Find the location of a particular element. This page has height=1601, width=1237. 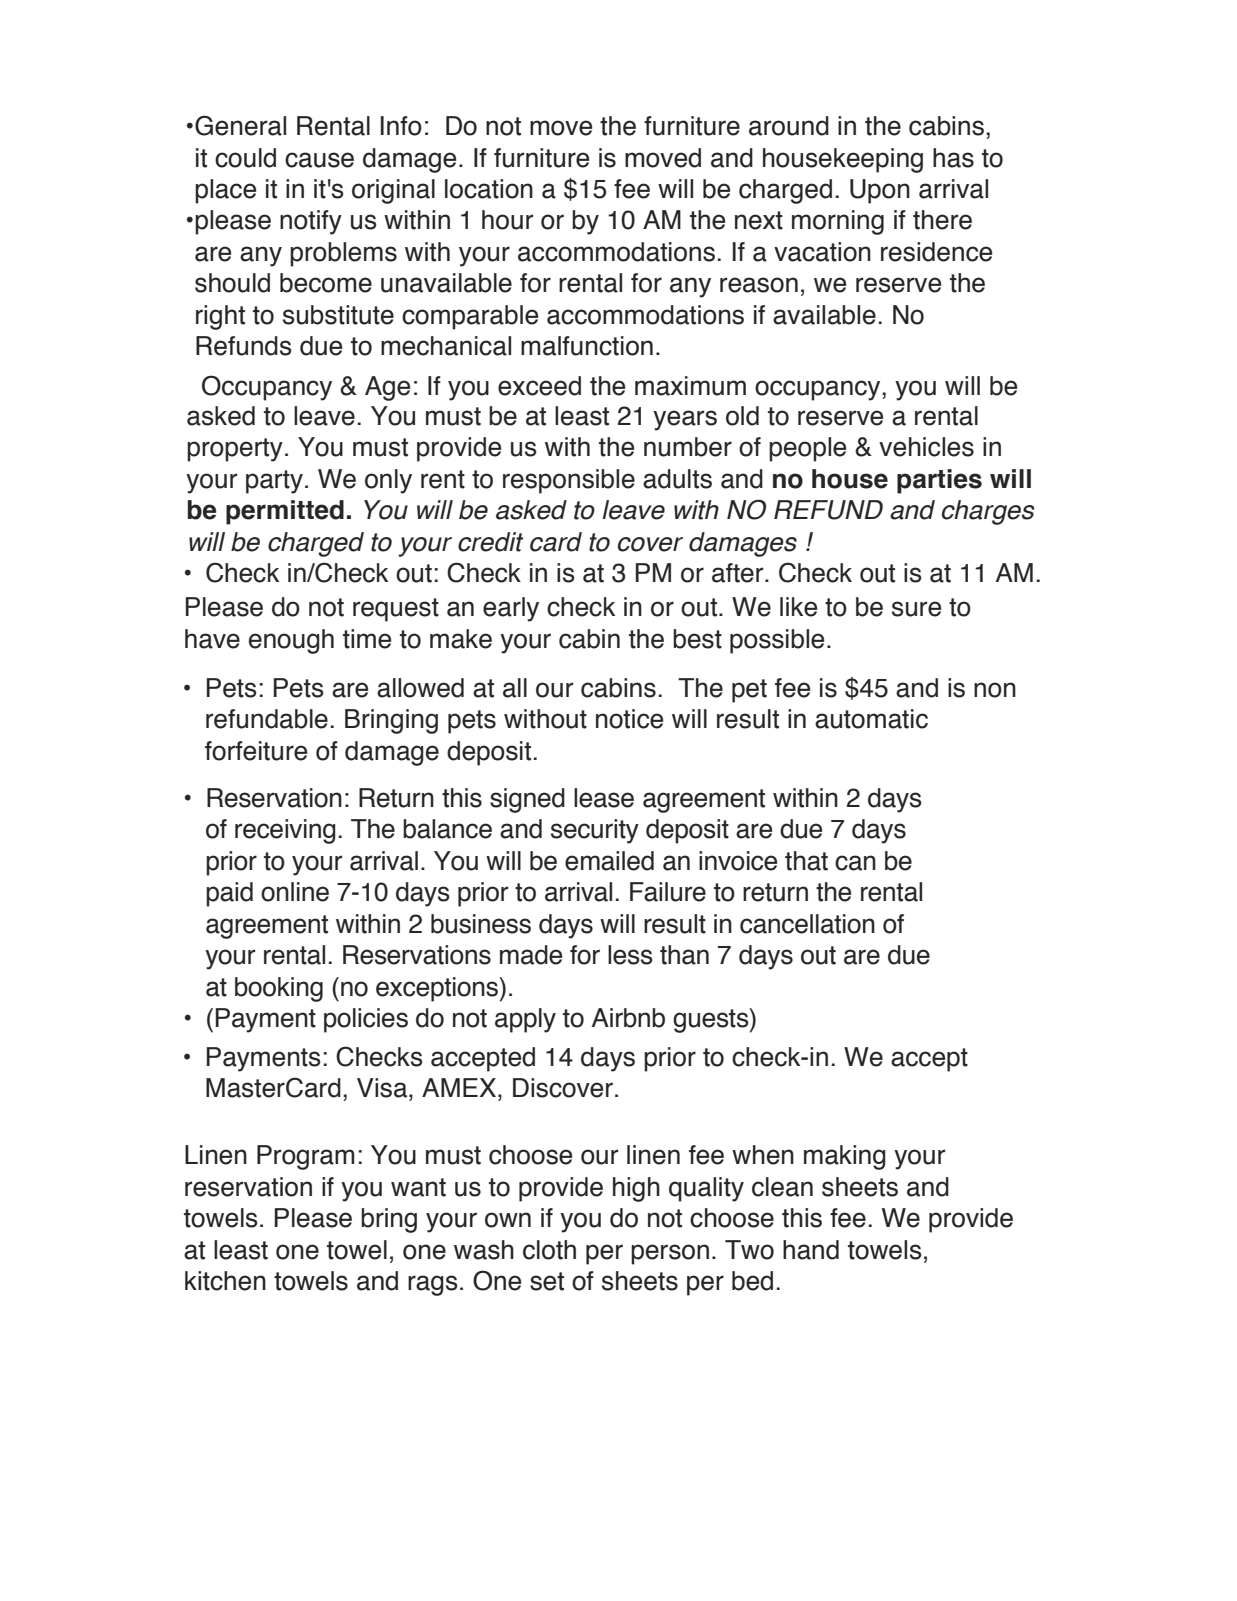

cause is located at coordinates (319, 160).
